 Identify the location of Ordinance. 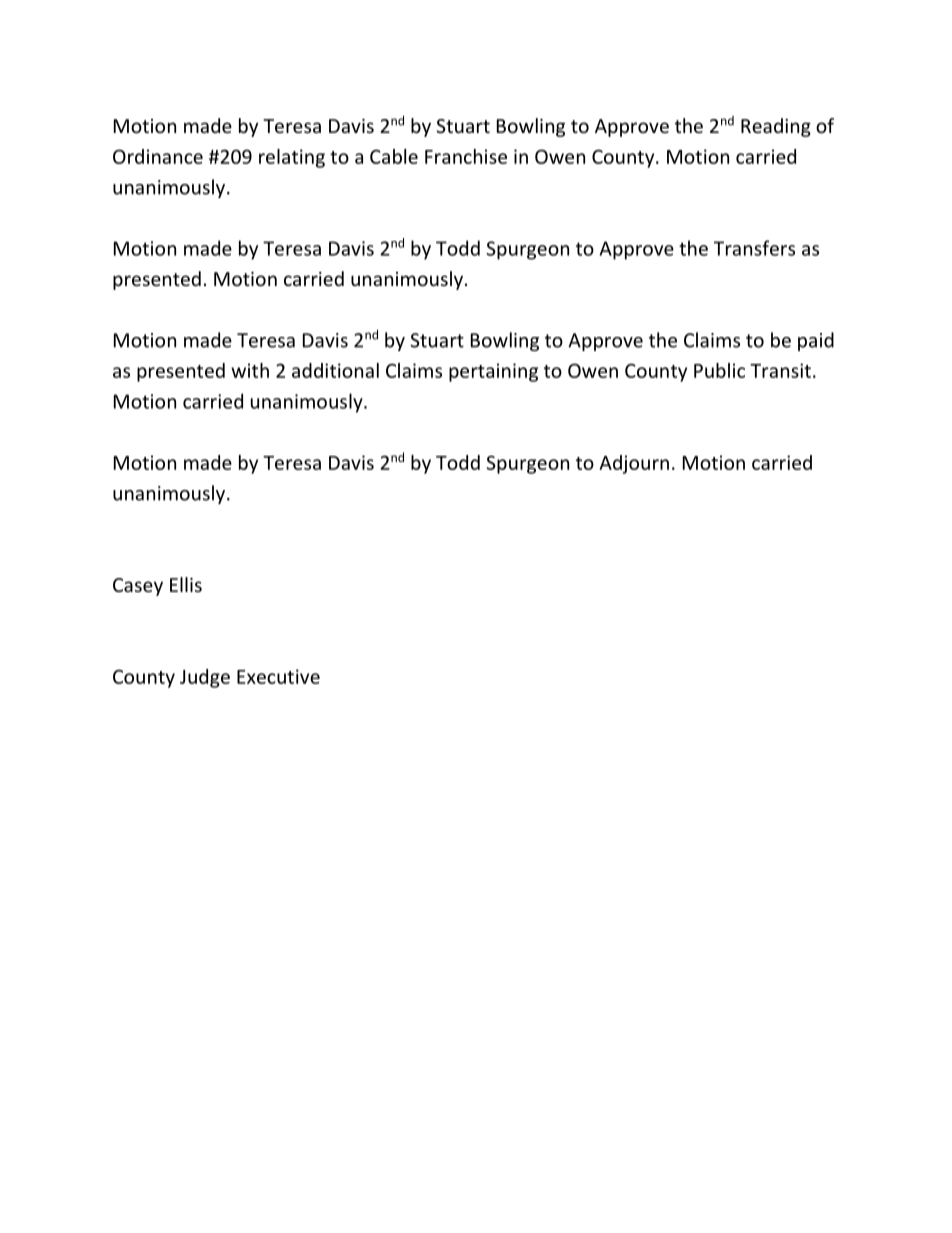
(158, 156).
